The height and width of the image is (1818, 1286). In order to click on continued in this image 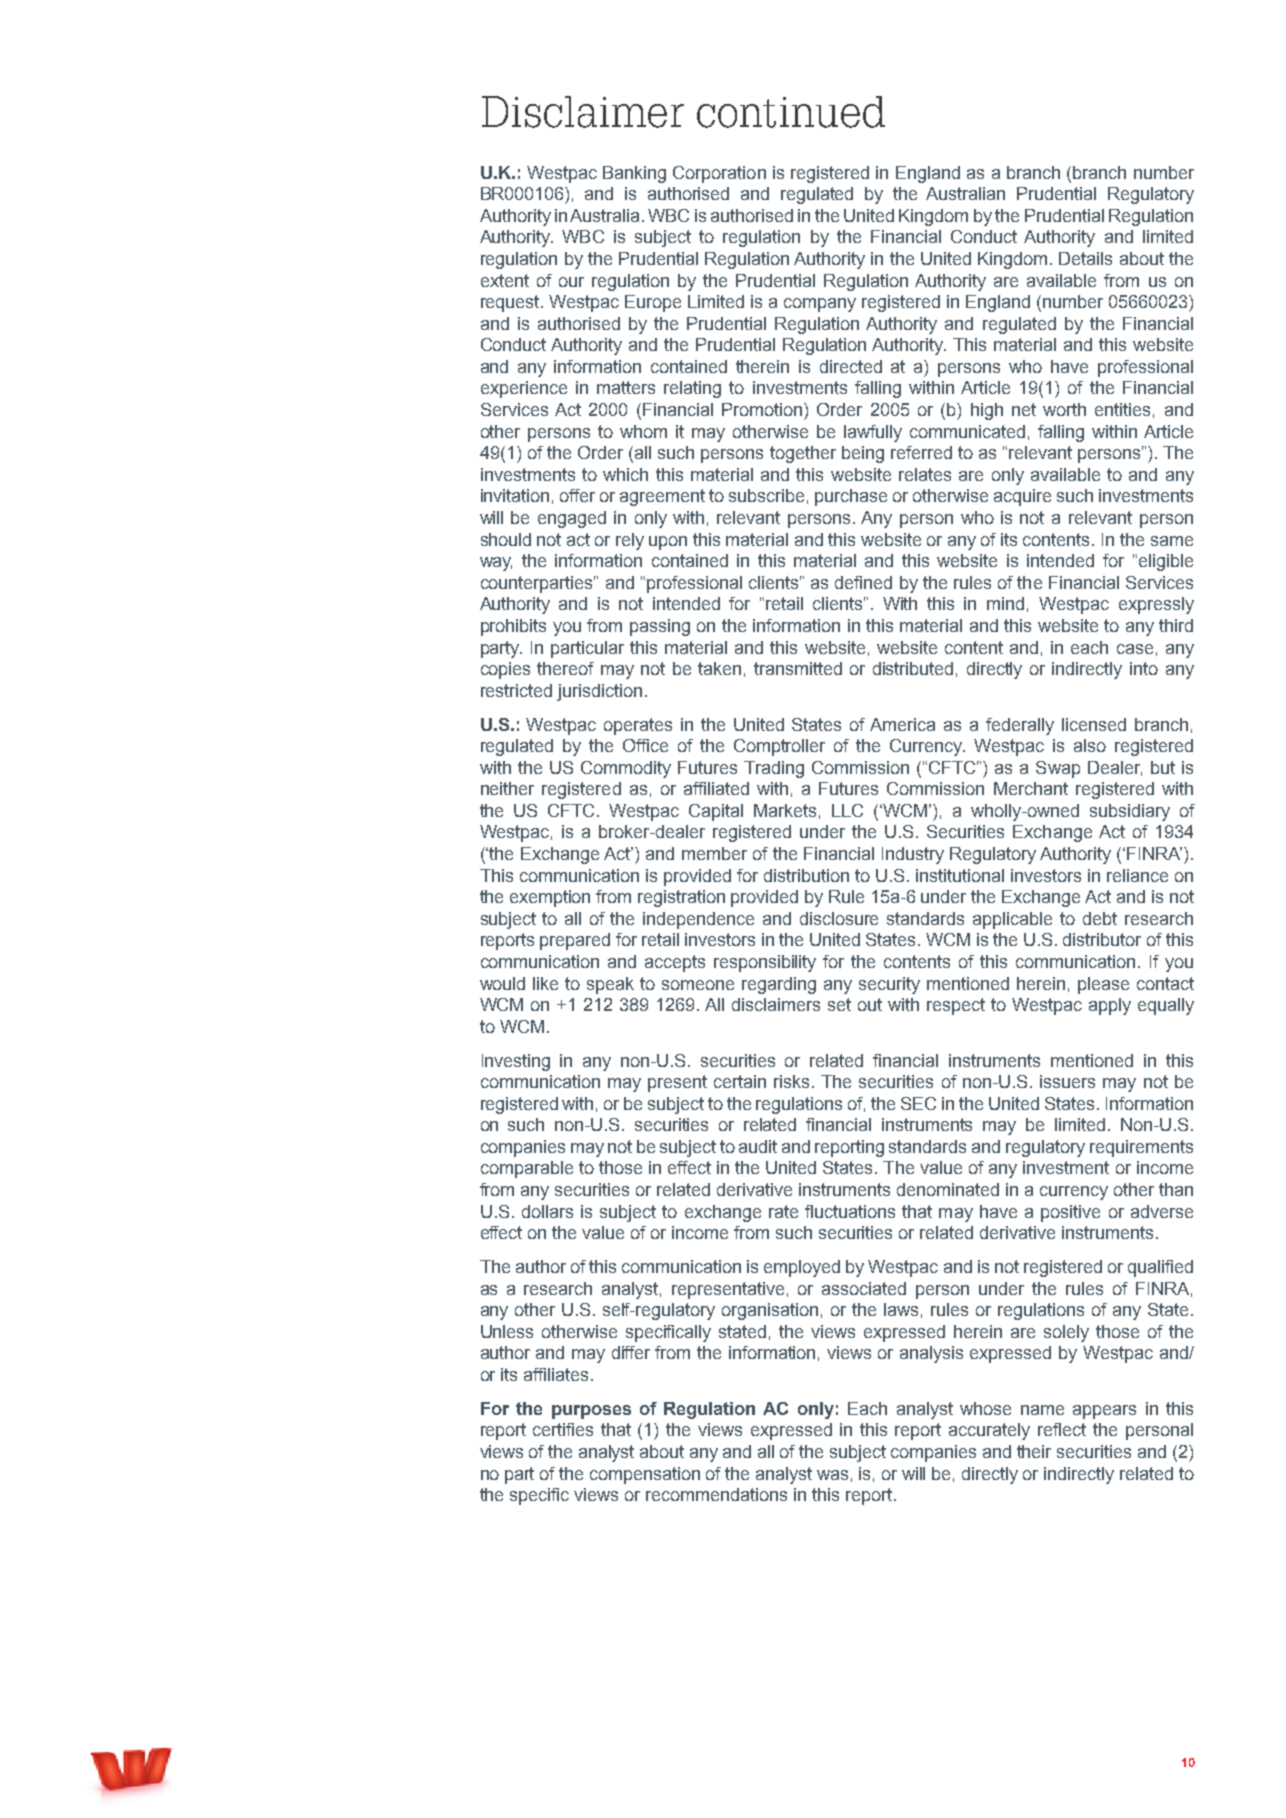, I will do `click(791, 112)`.
